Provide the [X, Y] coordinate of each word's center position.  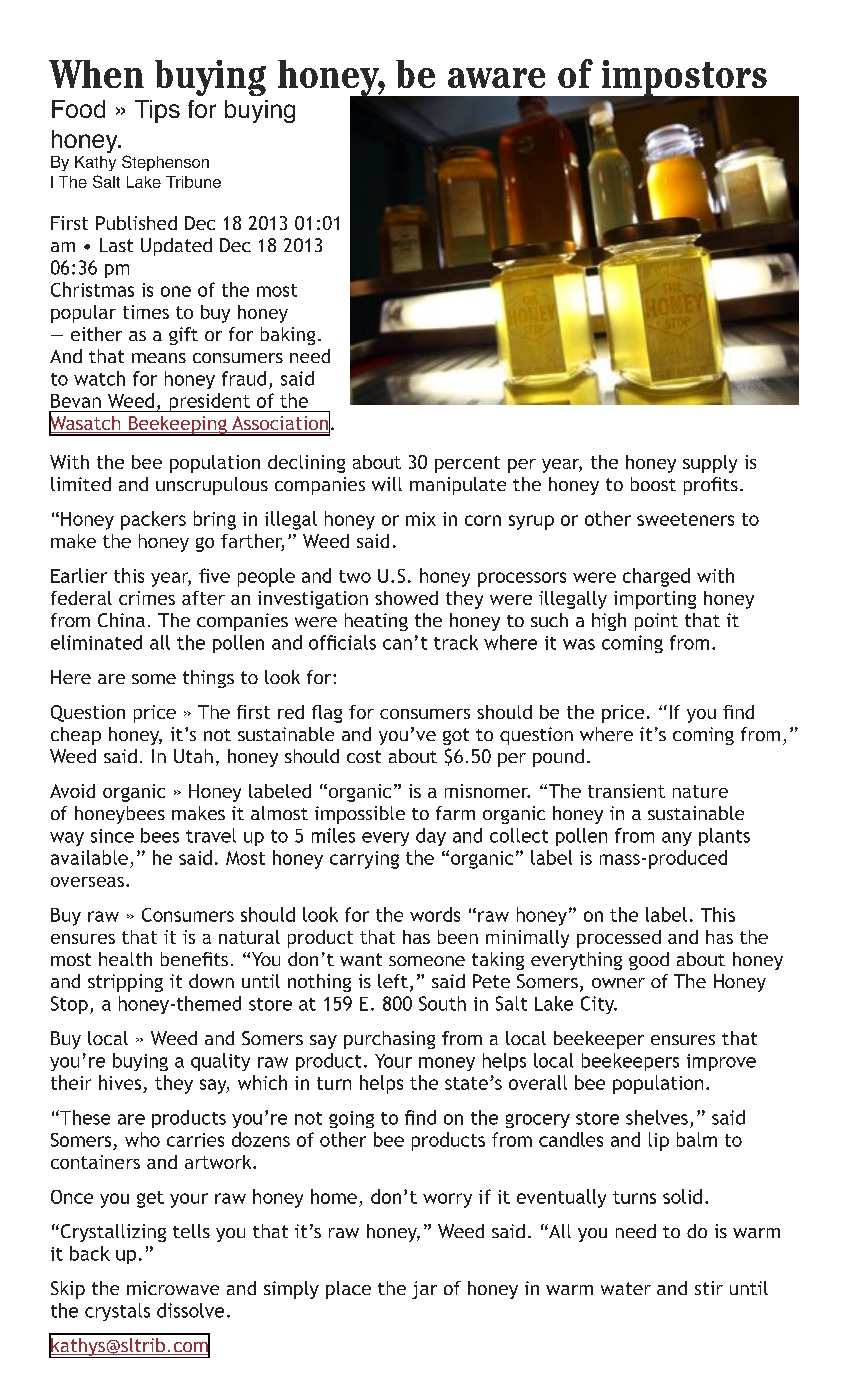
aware [496, 78]
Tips [157, 111]
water [626, 1288]
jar [424, 1290]
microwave [173, 1288]
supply [710, 464]
